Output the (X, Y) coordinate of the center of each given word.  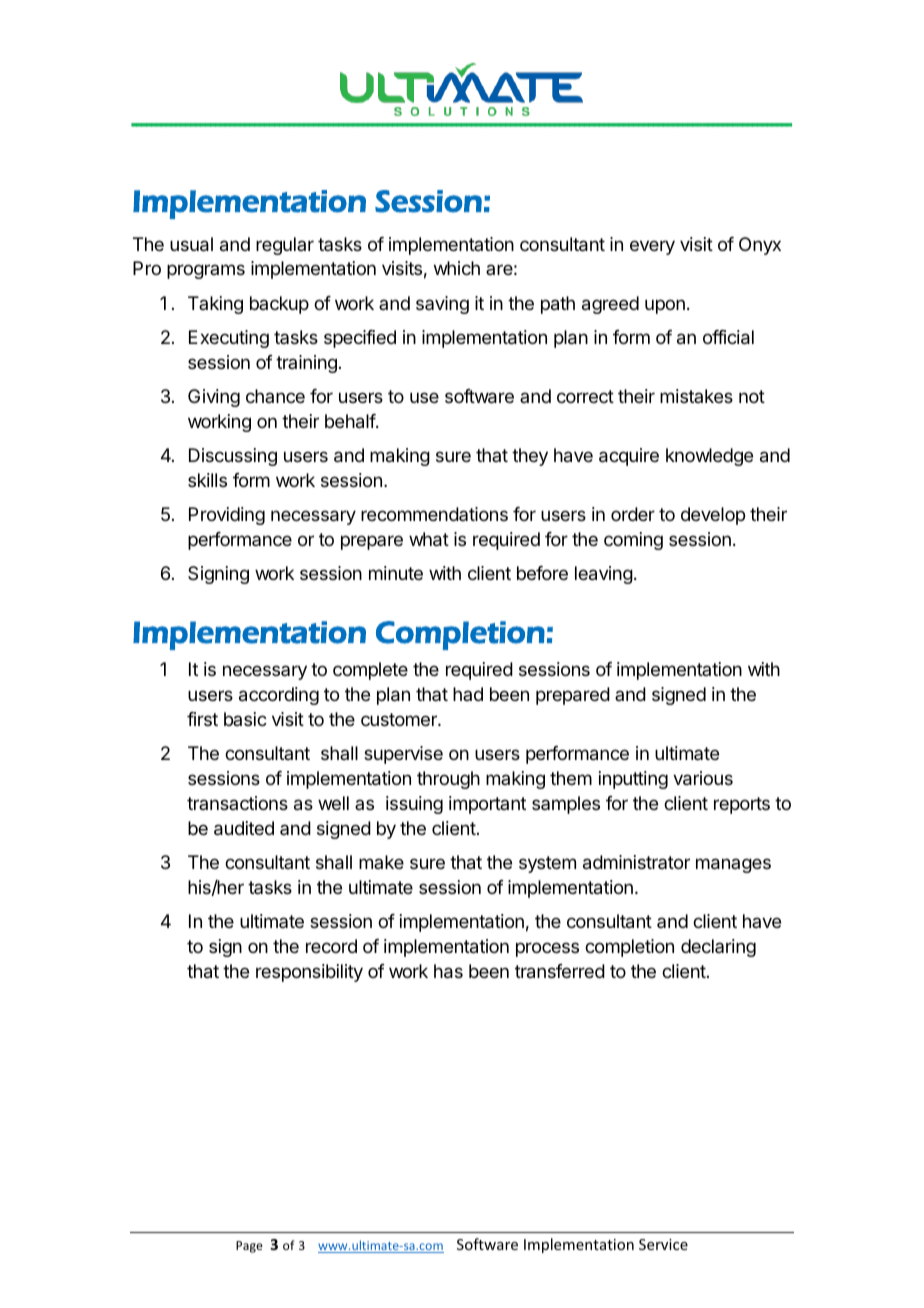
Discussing (233, 457)
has (448, 971)
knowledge (709, 457)
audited (244, 828)
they (530, 457)
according (279, 696)
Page (249, 1247)
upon (665, 306)
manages (733, 865)
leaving (604, 575)
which (457, 268)
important (487, 805)
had (468, 694)
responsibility (309, 973)
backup (279, 305)
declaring (718, 948)
